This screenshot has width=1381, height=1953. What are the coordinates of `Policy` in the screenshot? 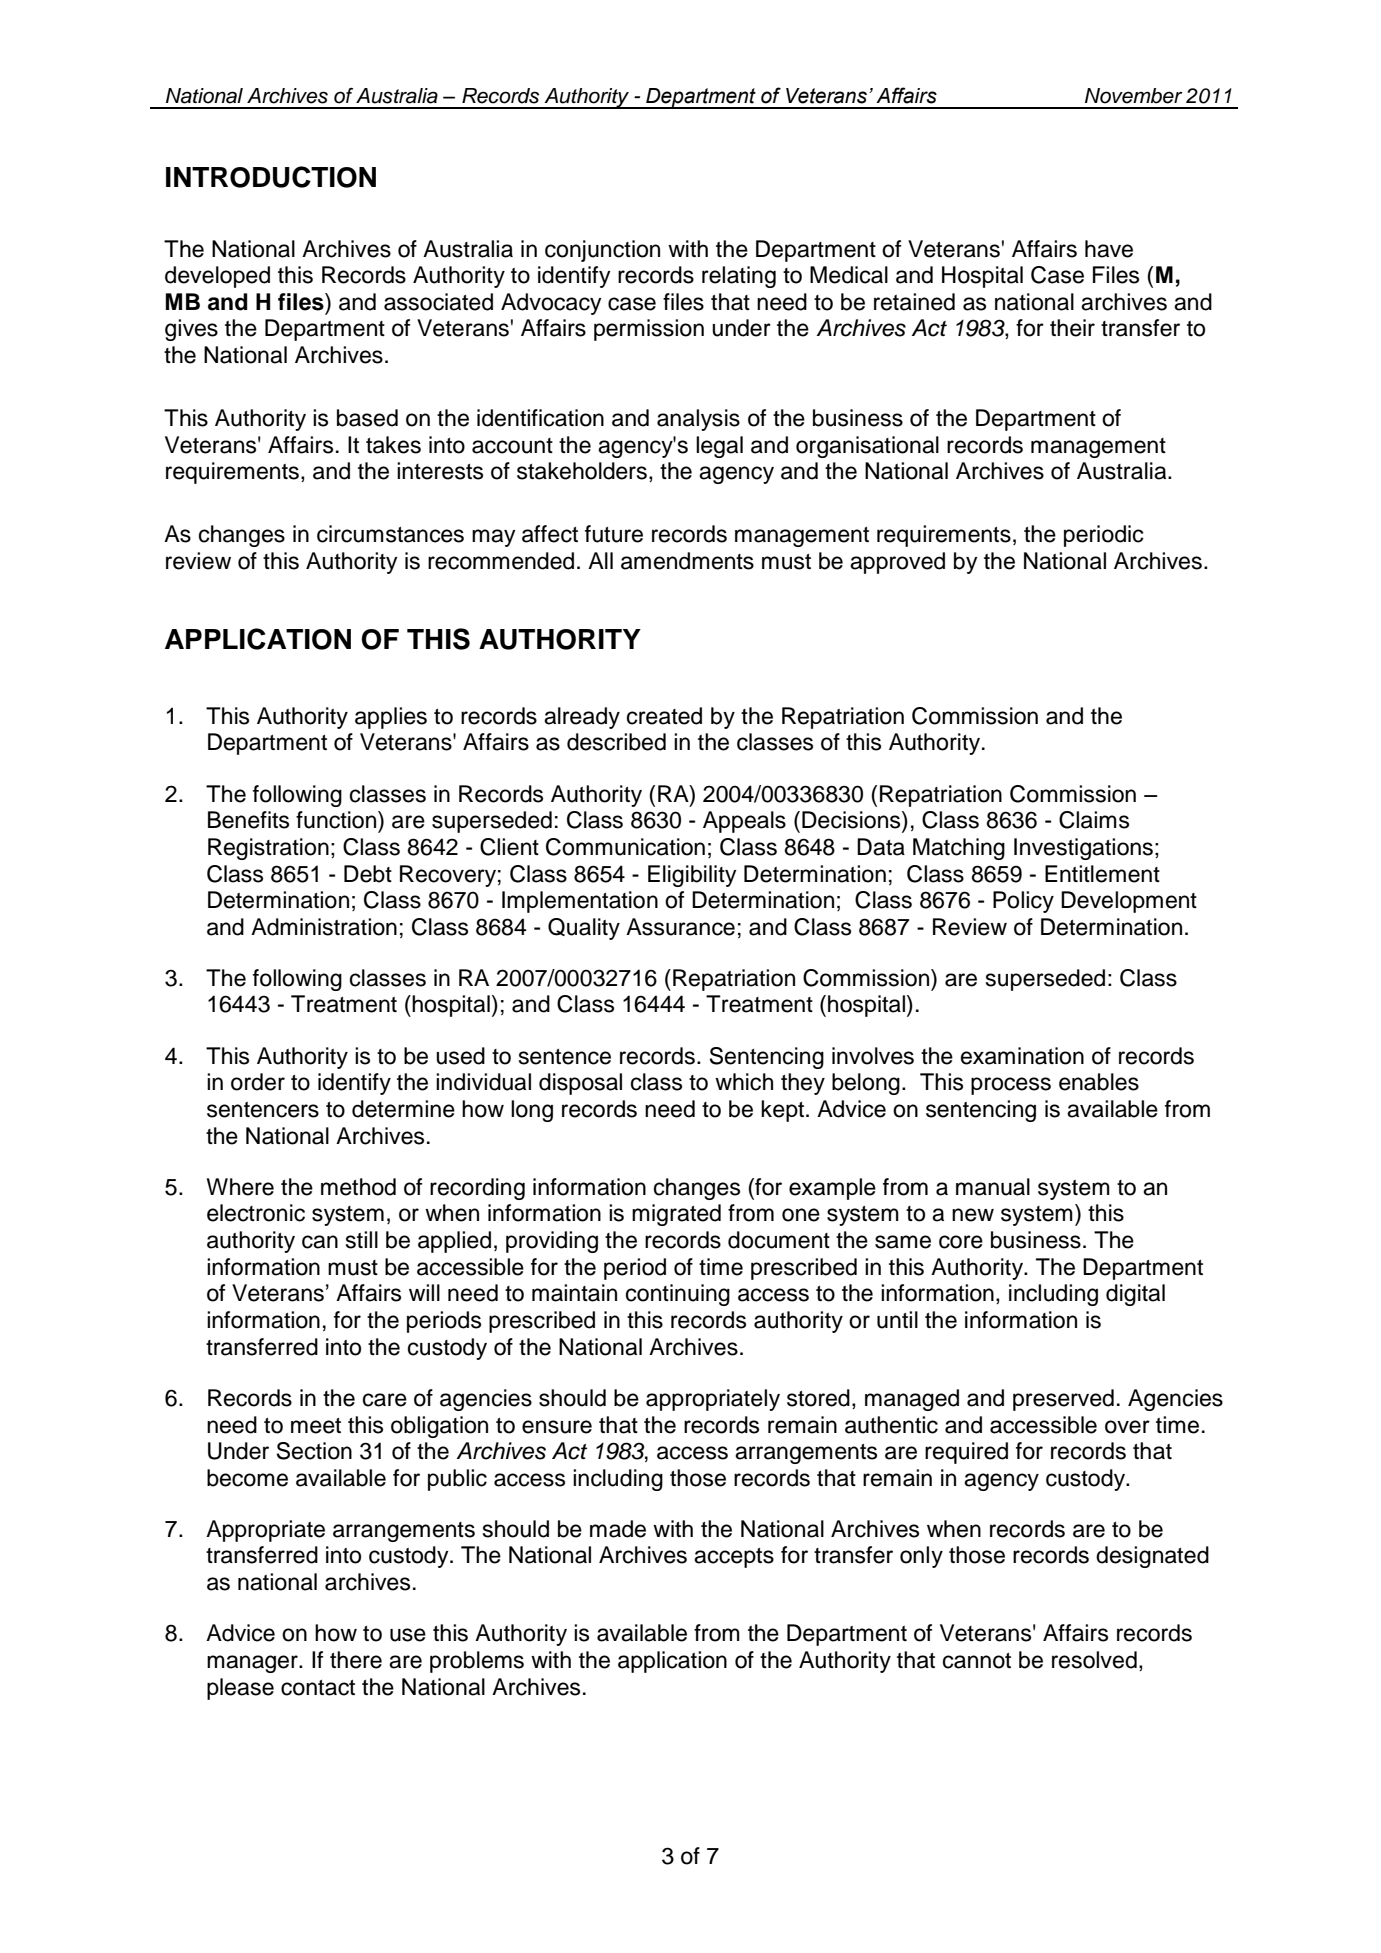 It's located at (1023, 902).
